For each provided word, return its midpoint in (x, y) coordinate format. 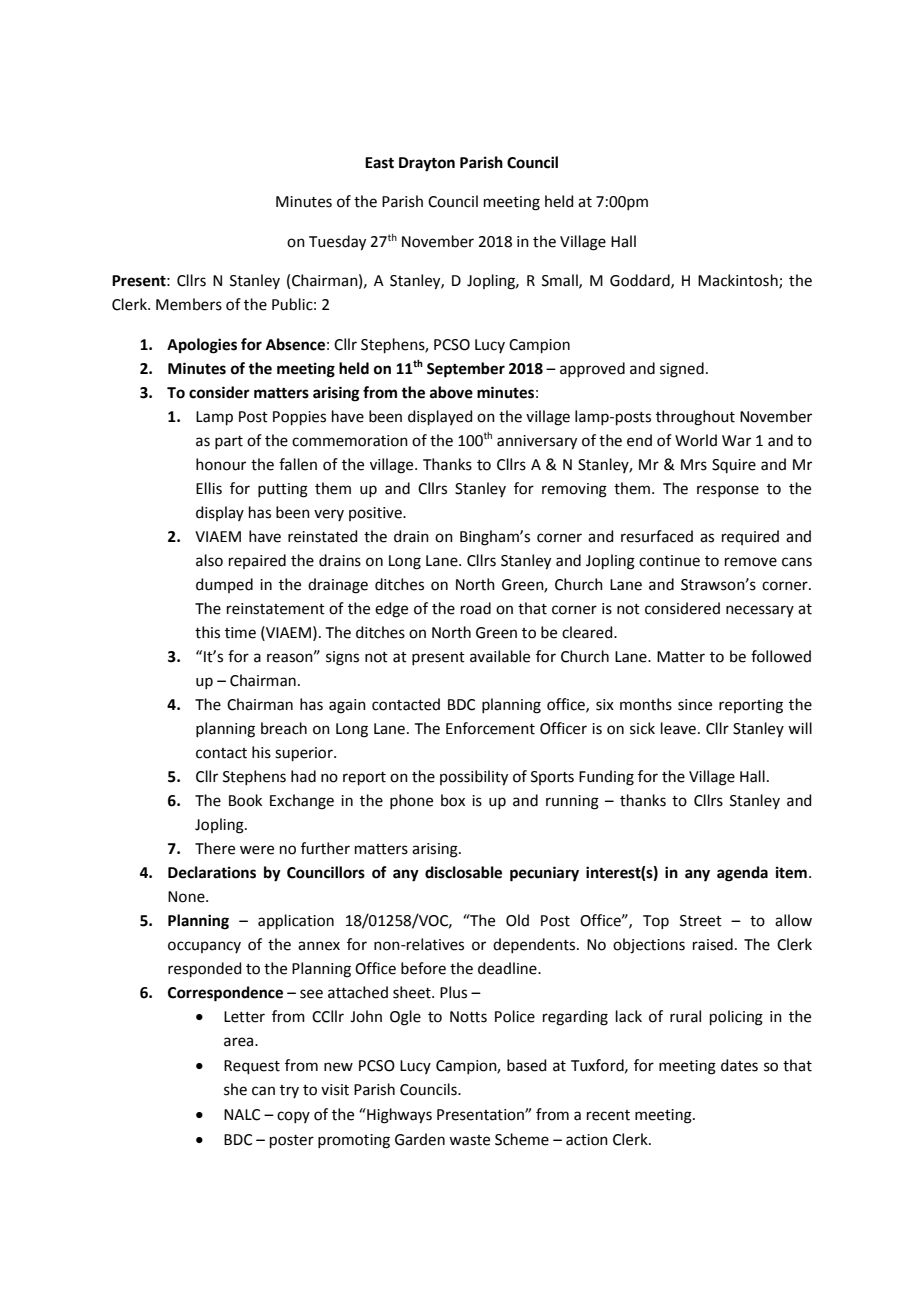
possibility (474, 778)
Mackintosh (739, 281)
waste (469, 1140)
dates (739, 1065)
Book (245, 800)
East (379, 163)
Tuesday (337, 243)
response (728, 491)
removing (574, 490)
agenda (742, 874)
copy (293, 1117)
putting (283, 490)
